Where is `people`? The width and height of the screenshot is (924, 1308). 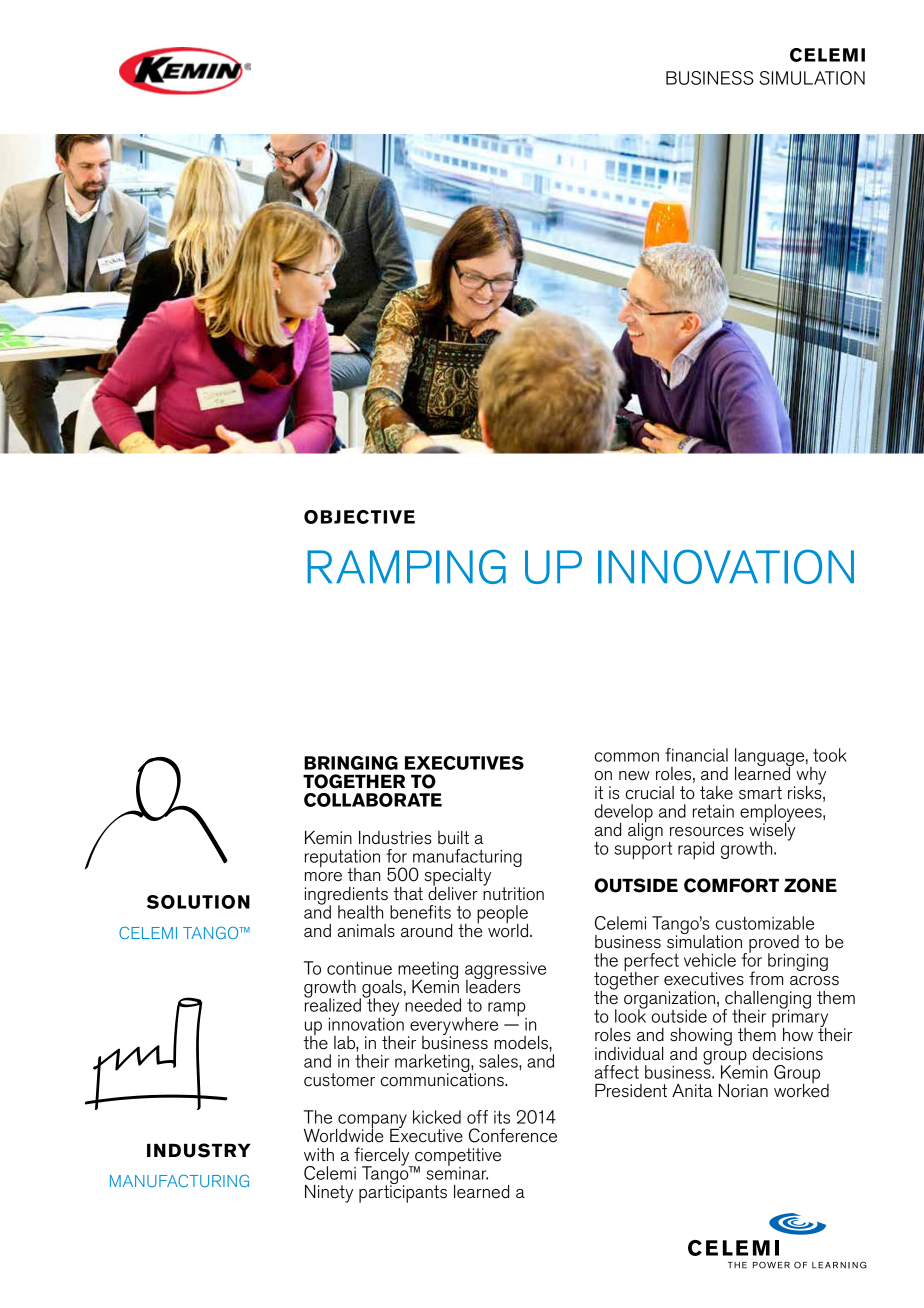 people is located at coordinates (502, 915).
